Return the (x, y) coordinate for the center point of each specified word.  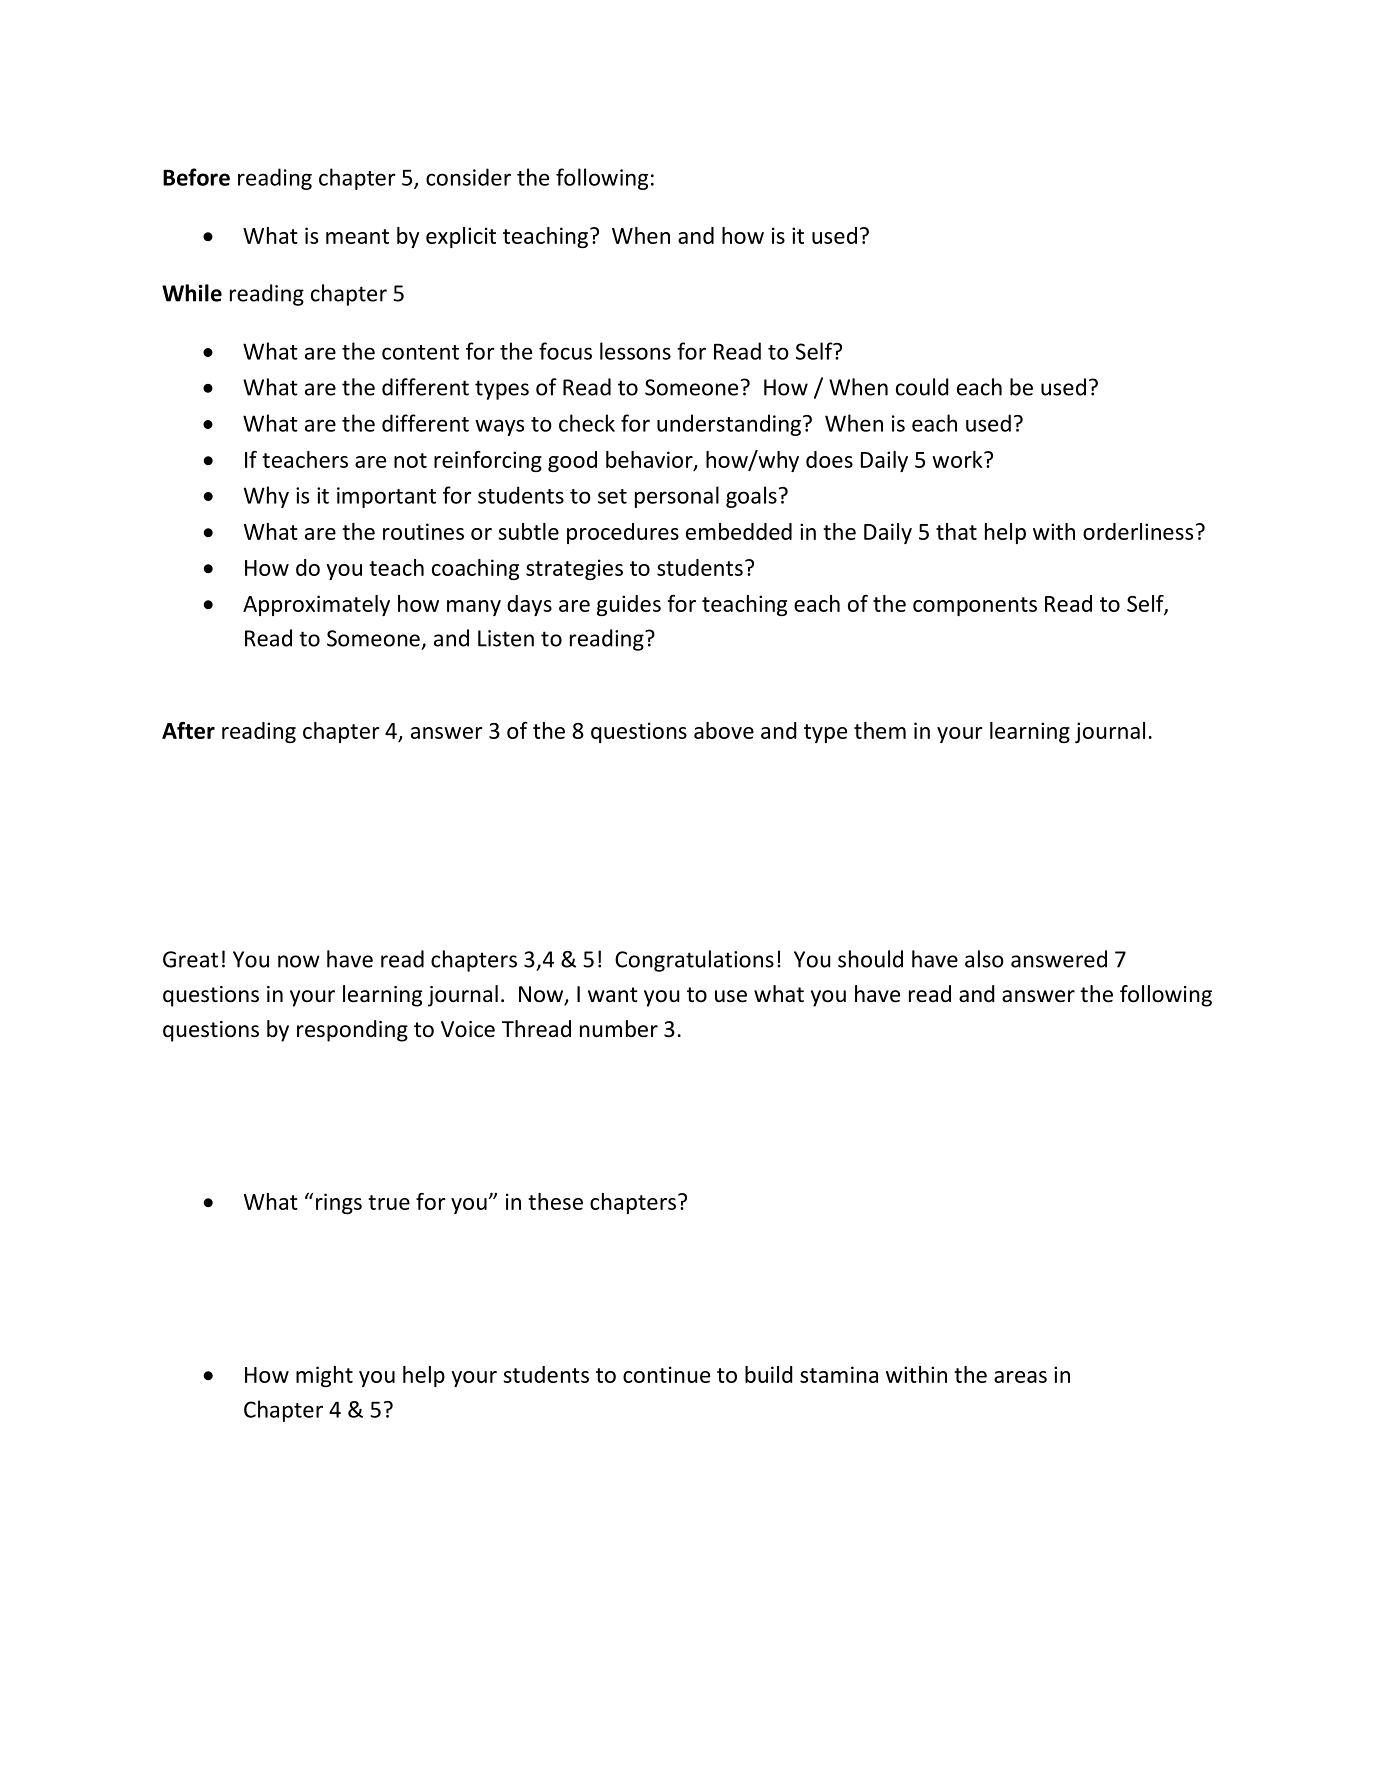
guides (629, 605)
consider (468, 177)
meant (357, 236)
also (984, 959)
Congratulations (694, 961)
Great (190, 959)
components (975, 606)
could (922, 387)
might (324, 1376)
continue (666, 1374)
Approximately (316, 605)
